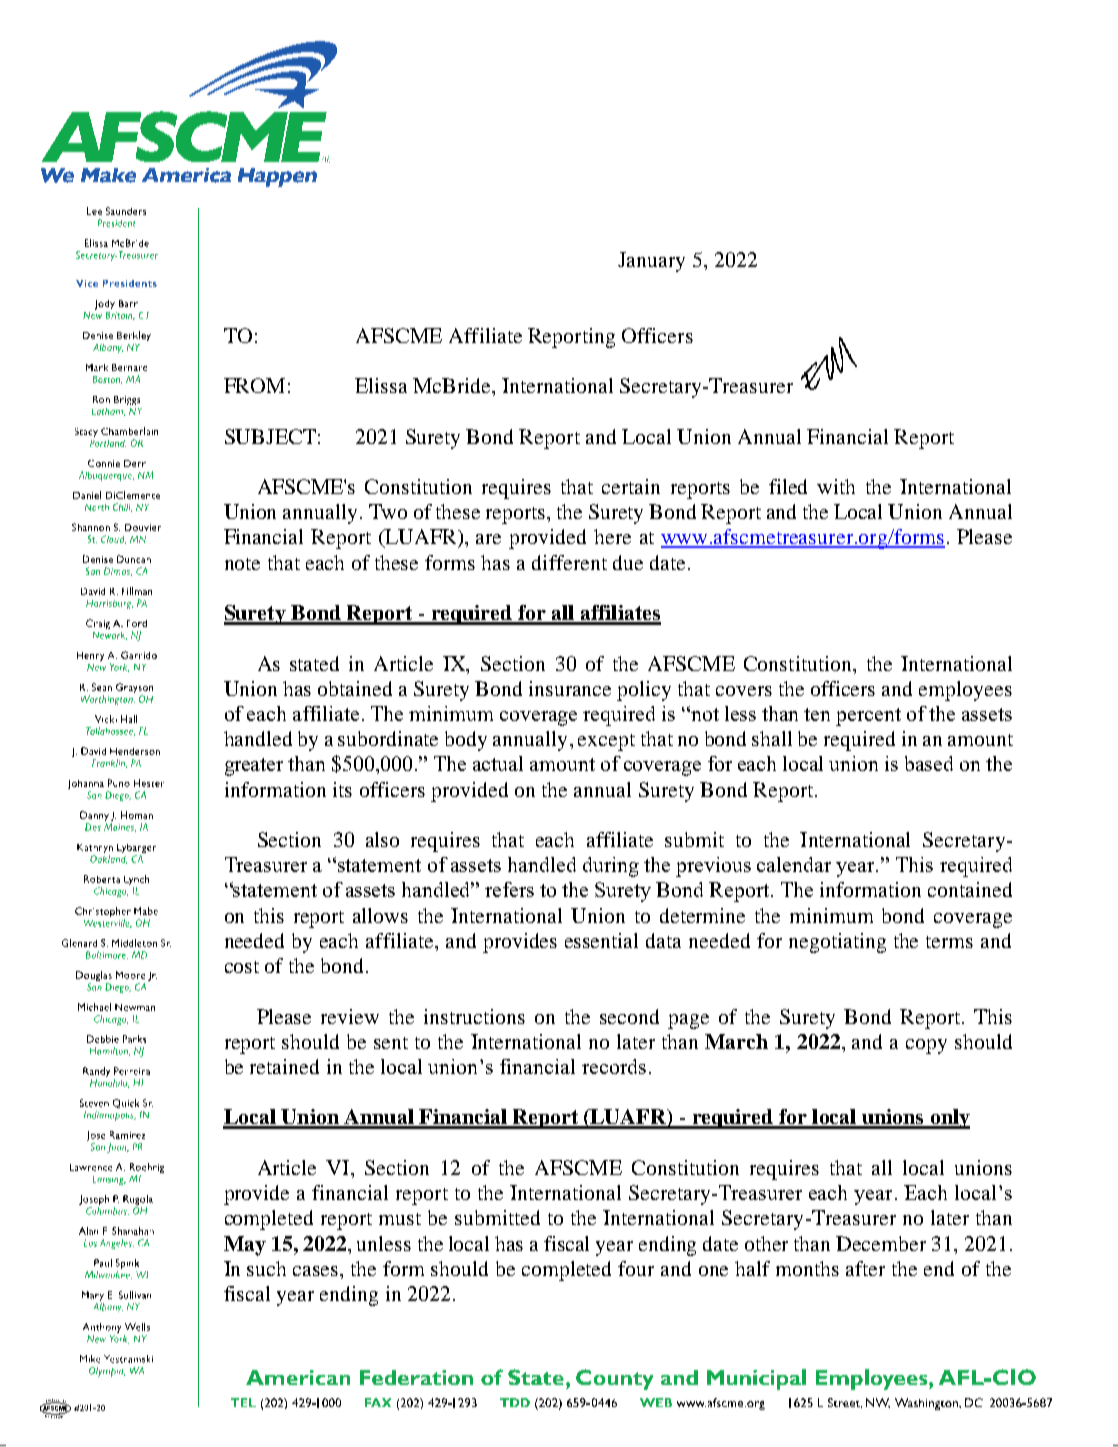 The image size is (1118, 1447). What do you see at coordinates (651, 262) in the screenshot?
I see `January` at bounding box center [651, 262].
